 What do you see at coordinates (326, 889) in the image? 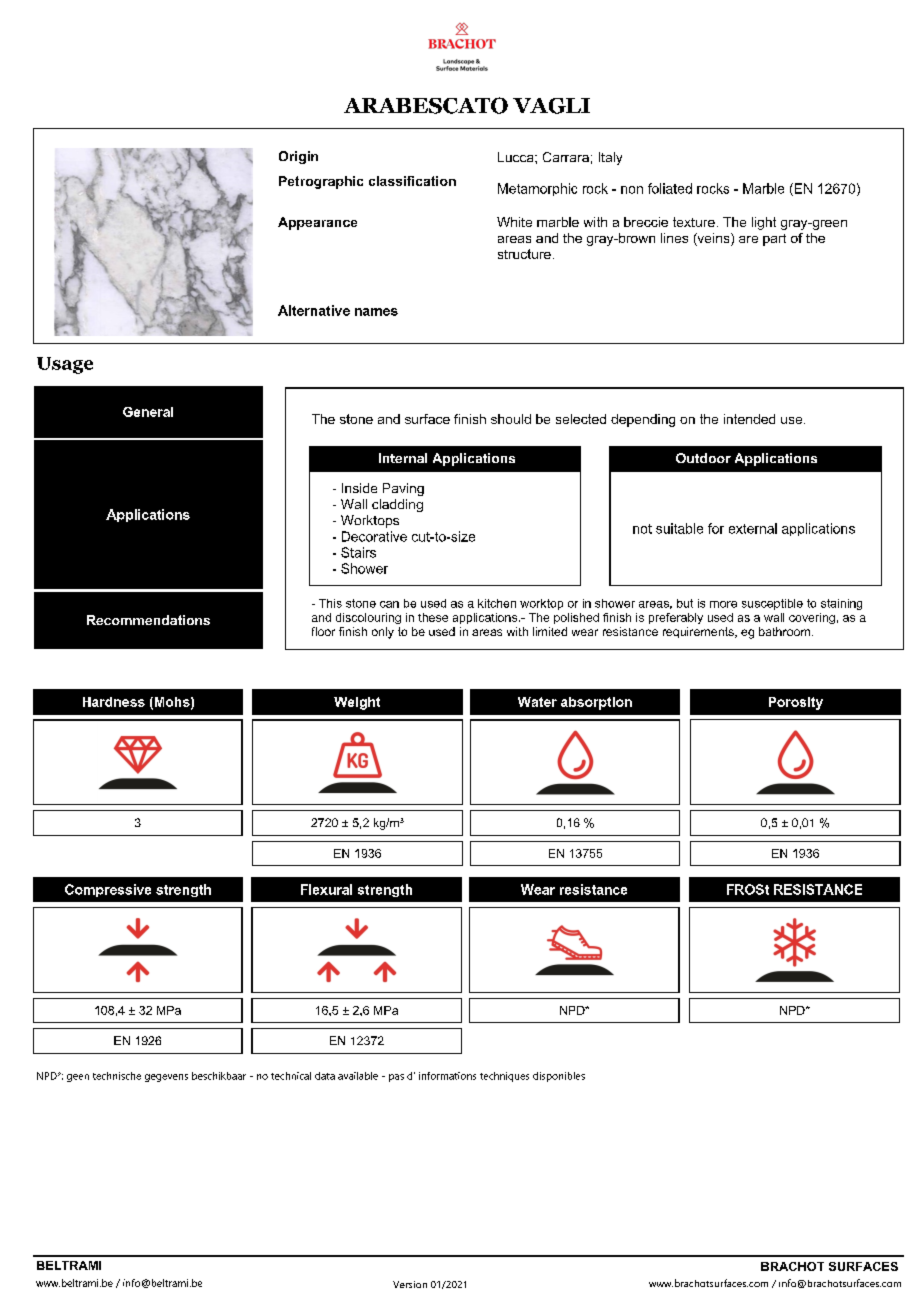
I see `Flexural` at bounding box center [326, 889].
